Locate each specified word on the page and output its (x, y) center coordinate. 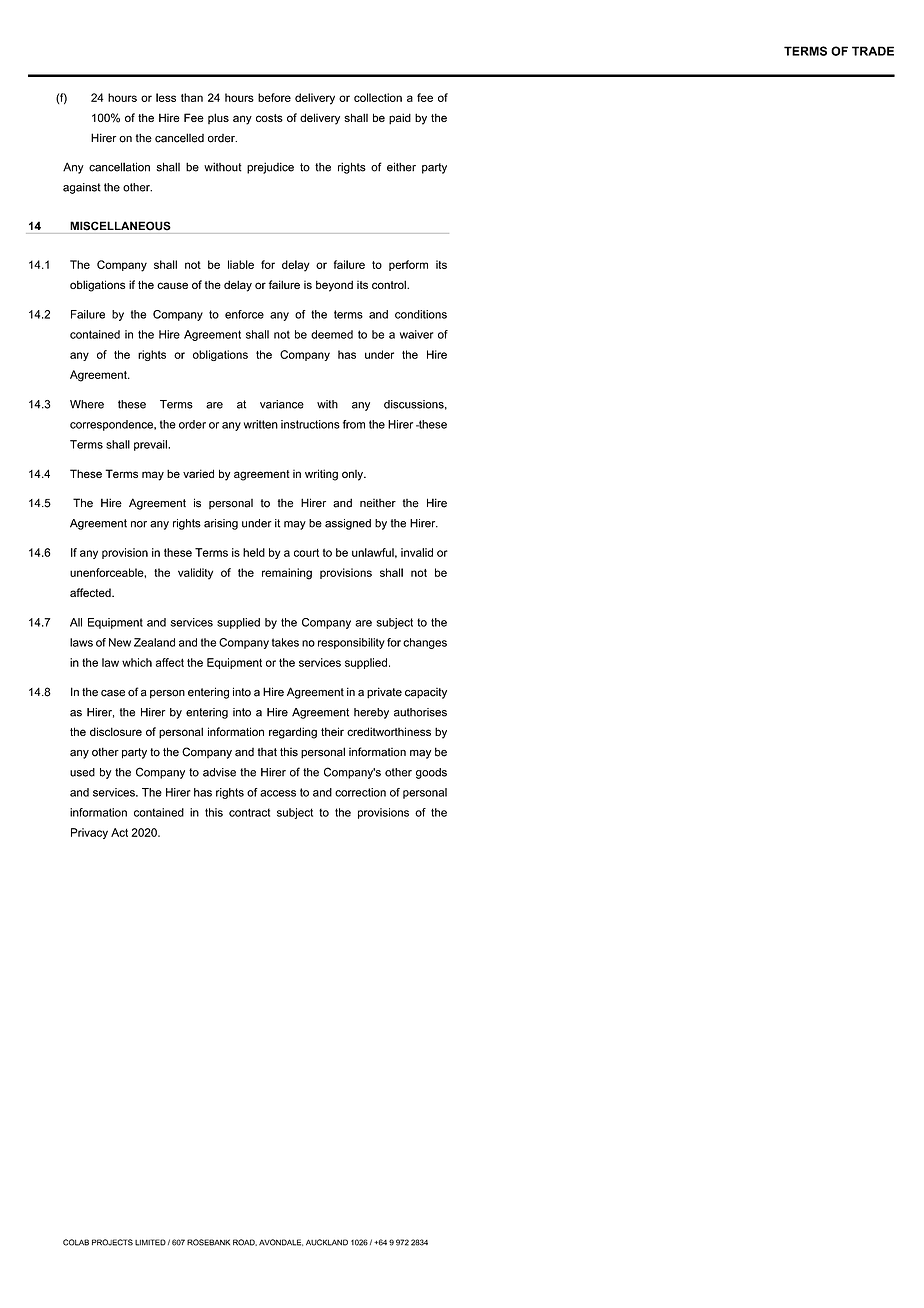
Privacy (89, 833)
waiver (416, 334)
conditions (421, 314)
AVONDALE (281, 1242)
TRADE (873, 51)
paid (400, 119)
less (166, 97)
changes (425, 643)
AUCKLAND (327, 1242)
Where (87, 404)
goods (431, 773)
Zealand (154, 642)
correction (360, 792)
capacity (426, 693)
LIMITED (150, 1242)
